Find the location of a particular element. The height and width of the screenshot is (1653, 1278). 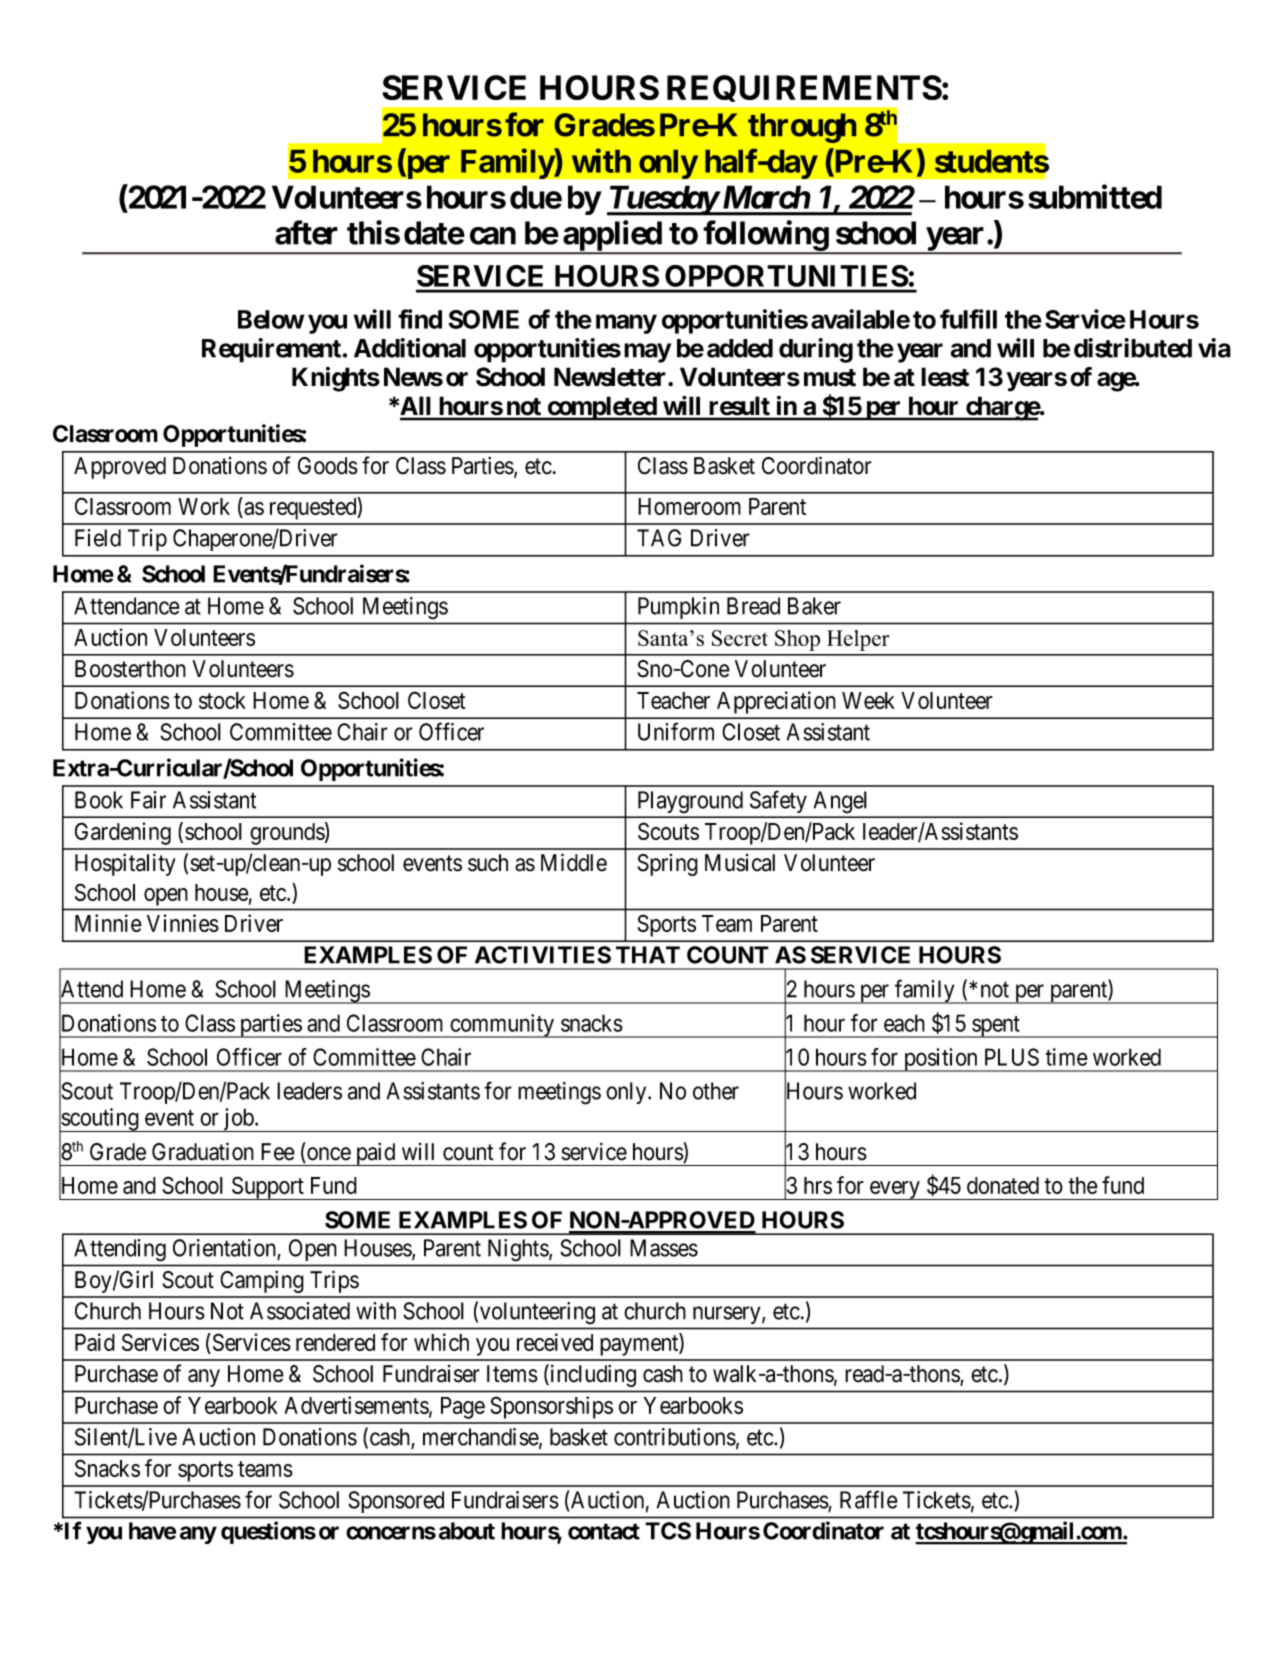

after is located at coordinates (306, 232).
